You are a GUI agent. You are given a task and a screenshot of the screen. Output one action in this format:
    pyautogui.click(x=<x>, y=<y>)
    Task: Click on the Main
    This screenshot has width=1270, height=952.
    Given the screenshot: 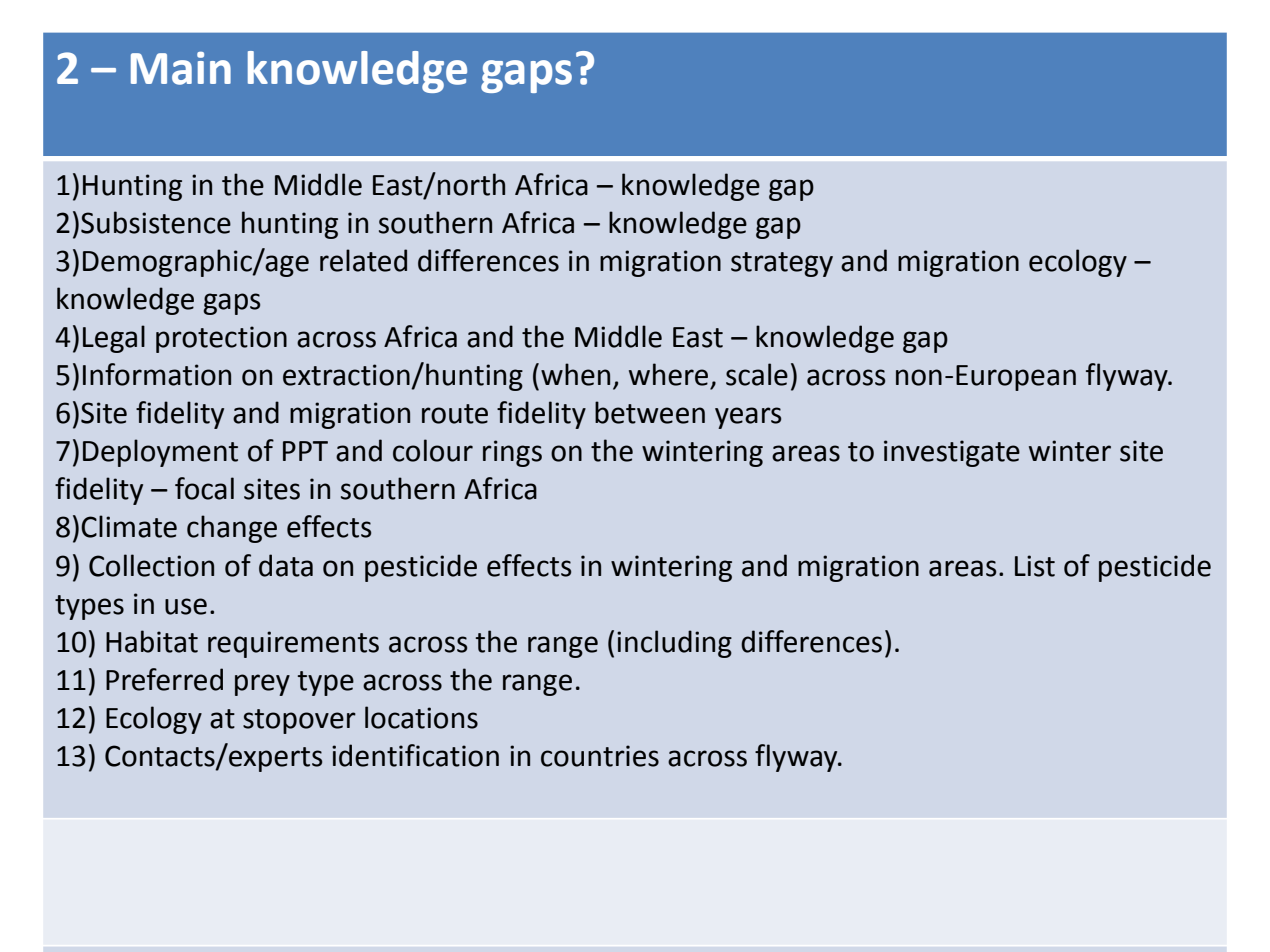 What is the action you would take?
    pyautogui.click(x=181, y=68)
